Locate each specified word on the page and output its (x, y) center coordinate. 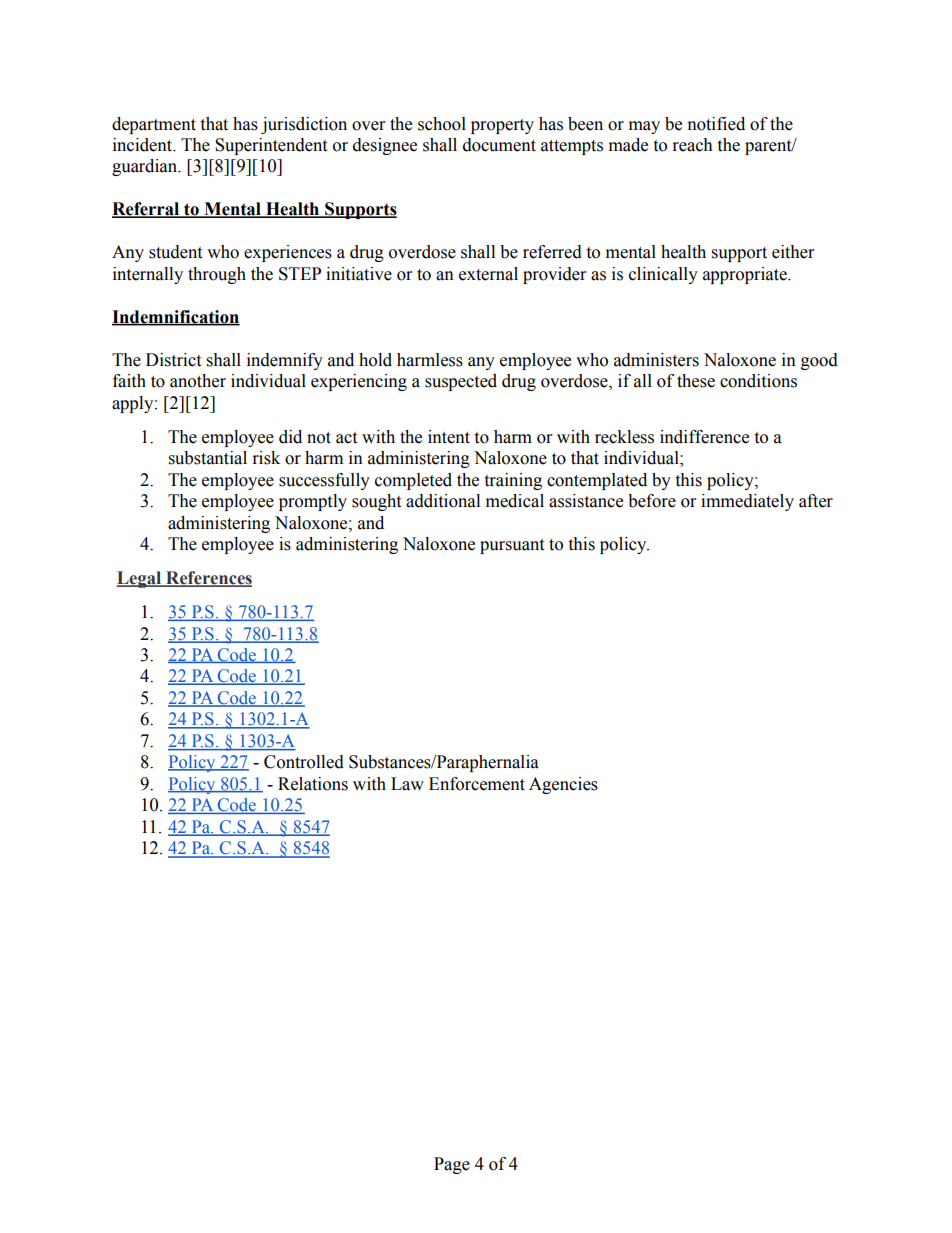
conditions (758, 381)
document (499, 145)
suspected (461, 382)
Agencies (563, 785)
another (198, 381)
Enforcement (477, 784)
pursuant (512, 546)
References (208, 579)
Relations (313, 784)
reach (693, 145)
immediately (747, 502)
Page (452, 1165)
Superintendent (271, 146)
